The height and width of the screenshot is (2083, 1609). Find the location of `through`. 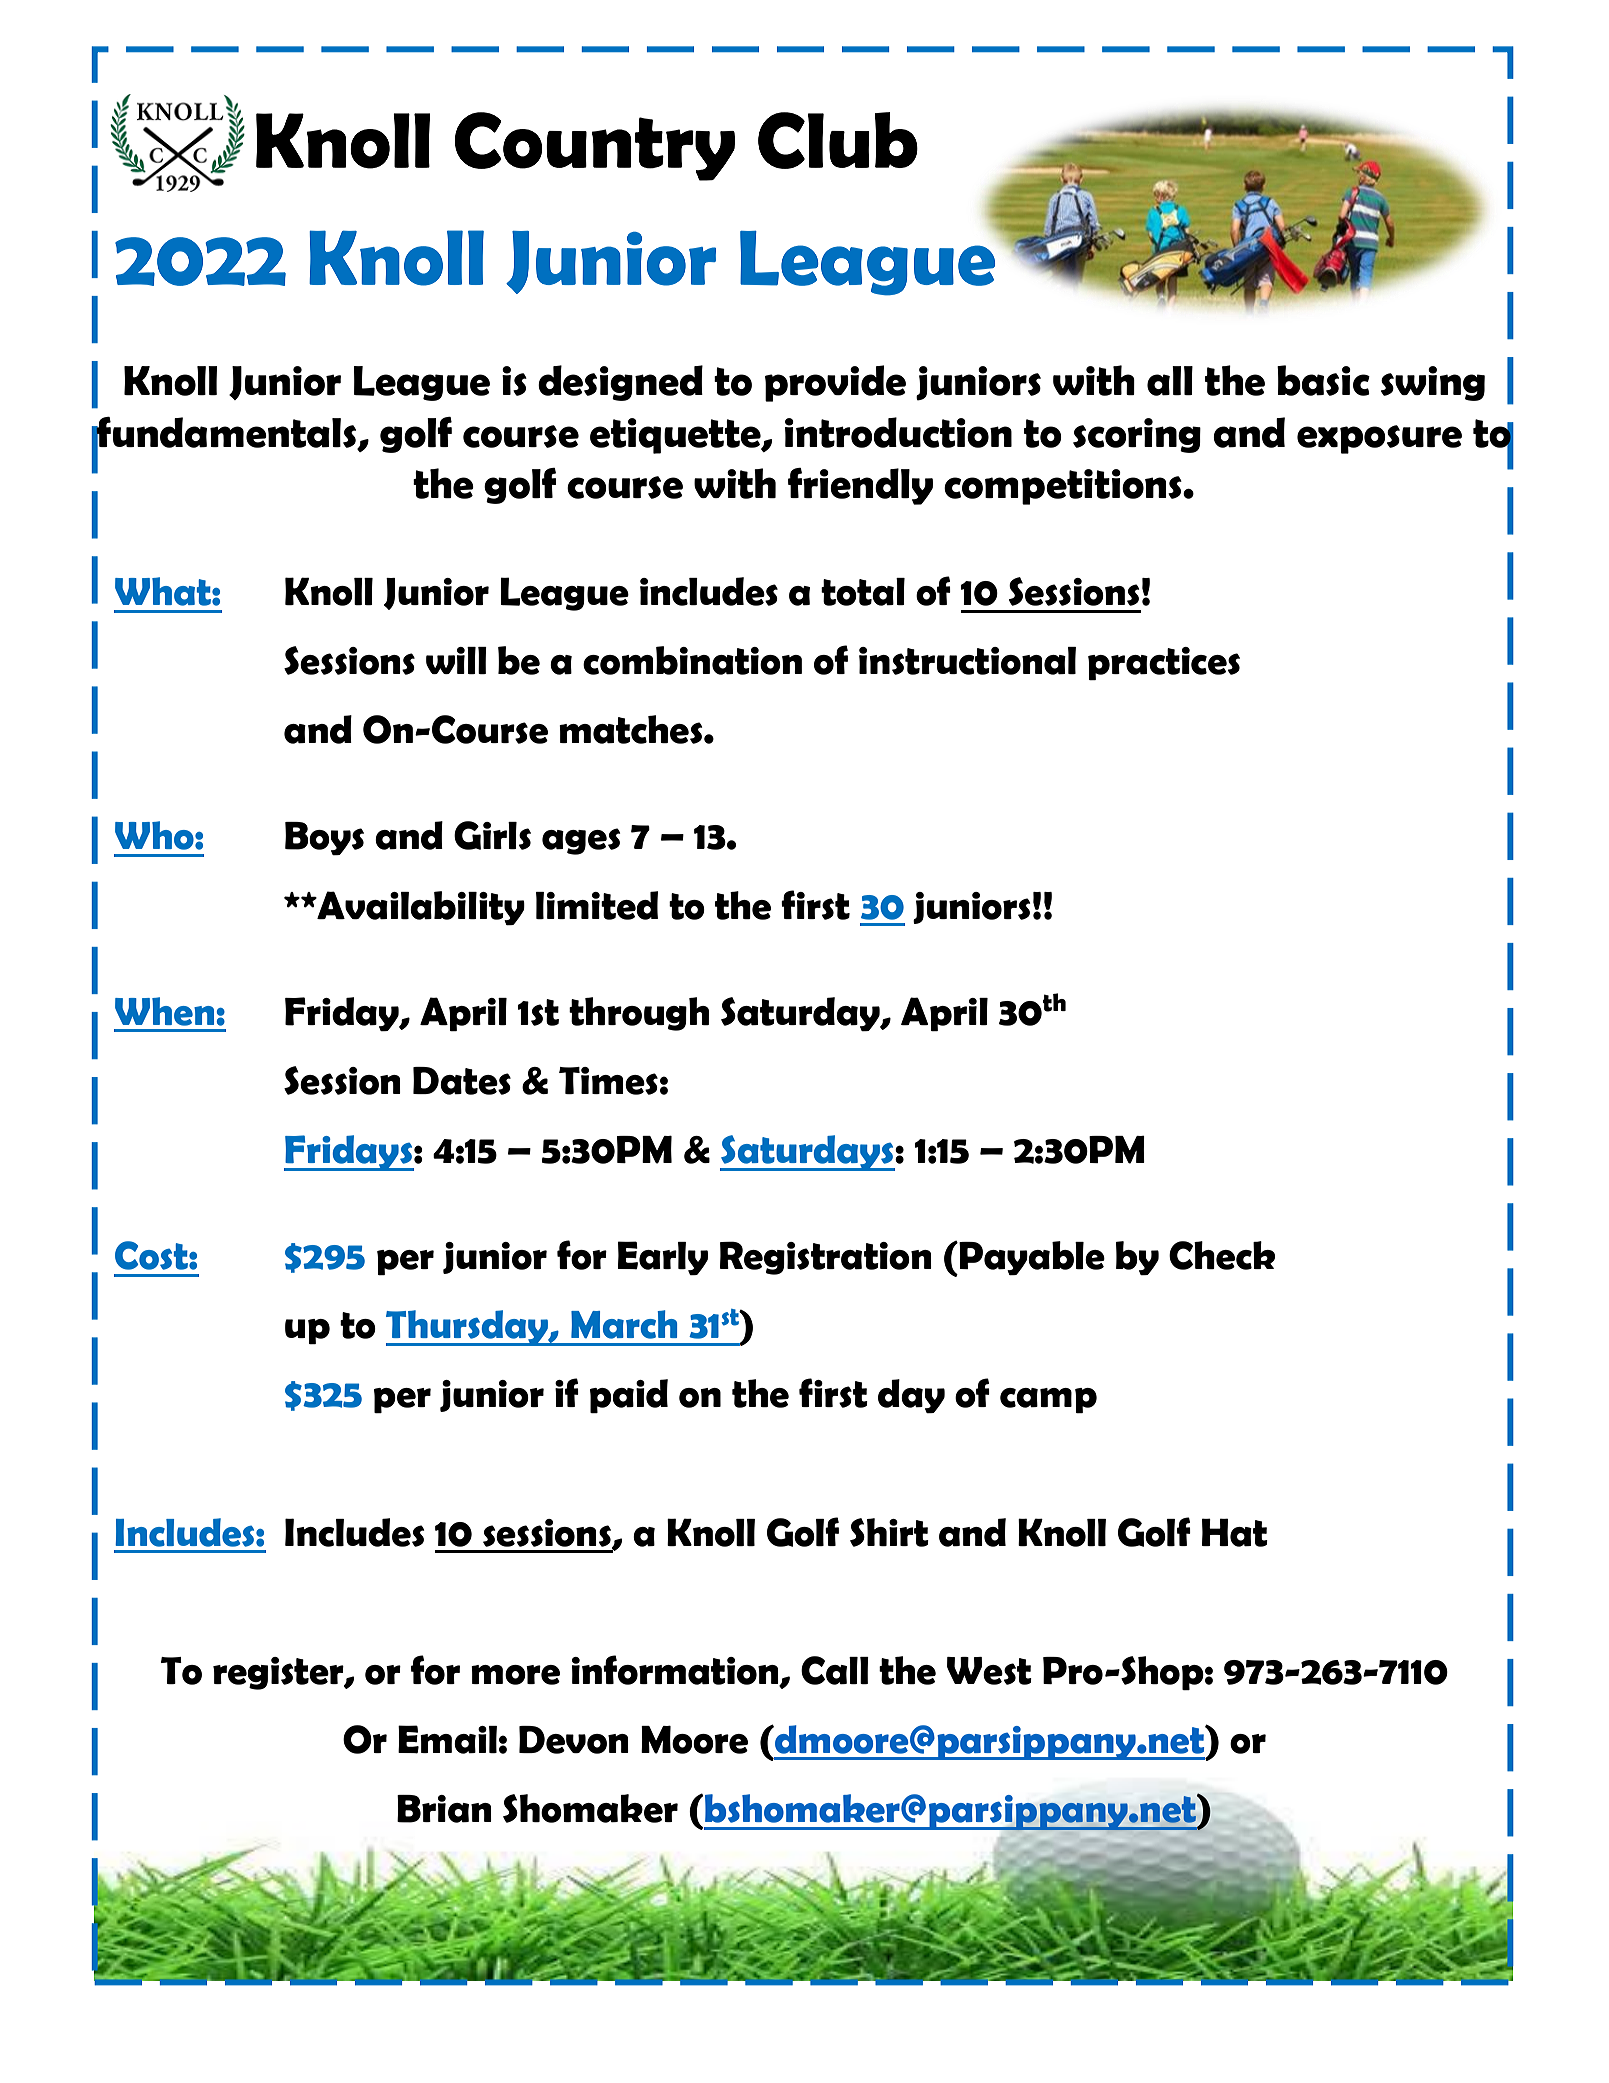

through is located at coordinates (639, 1014).
